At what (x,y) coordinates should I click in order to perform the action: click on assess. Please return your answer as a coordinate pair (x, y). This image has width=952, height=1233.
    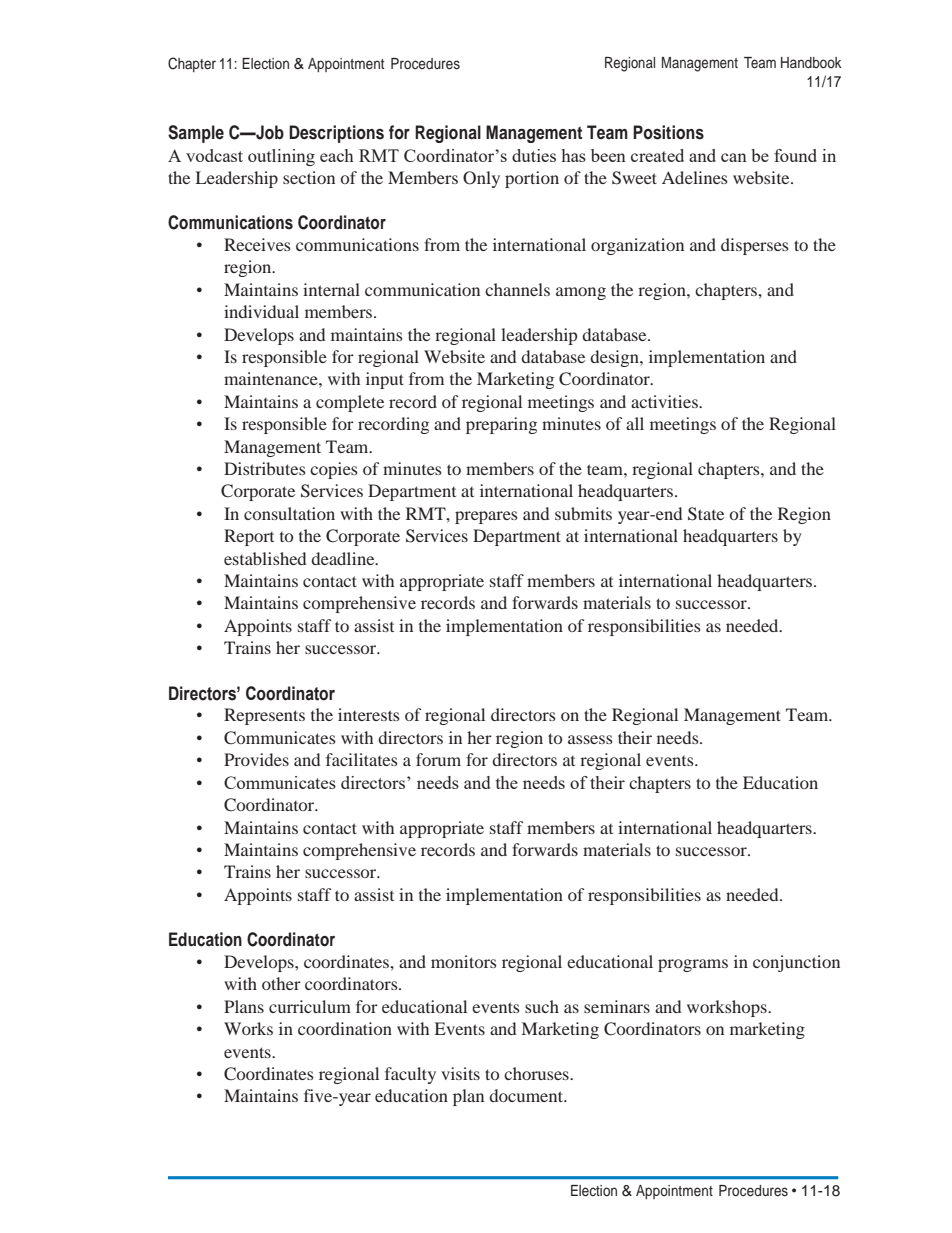
    Looking at the image, I should click on (590, 739).
